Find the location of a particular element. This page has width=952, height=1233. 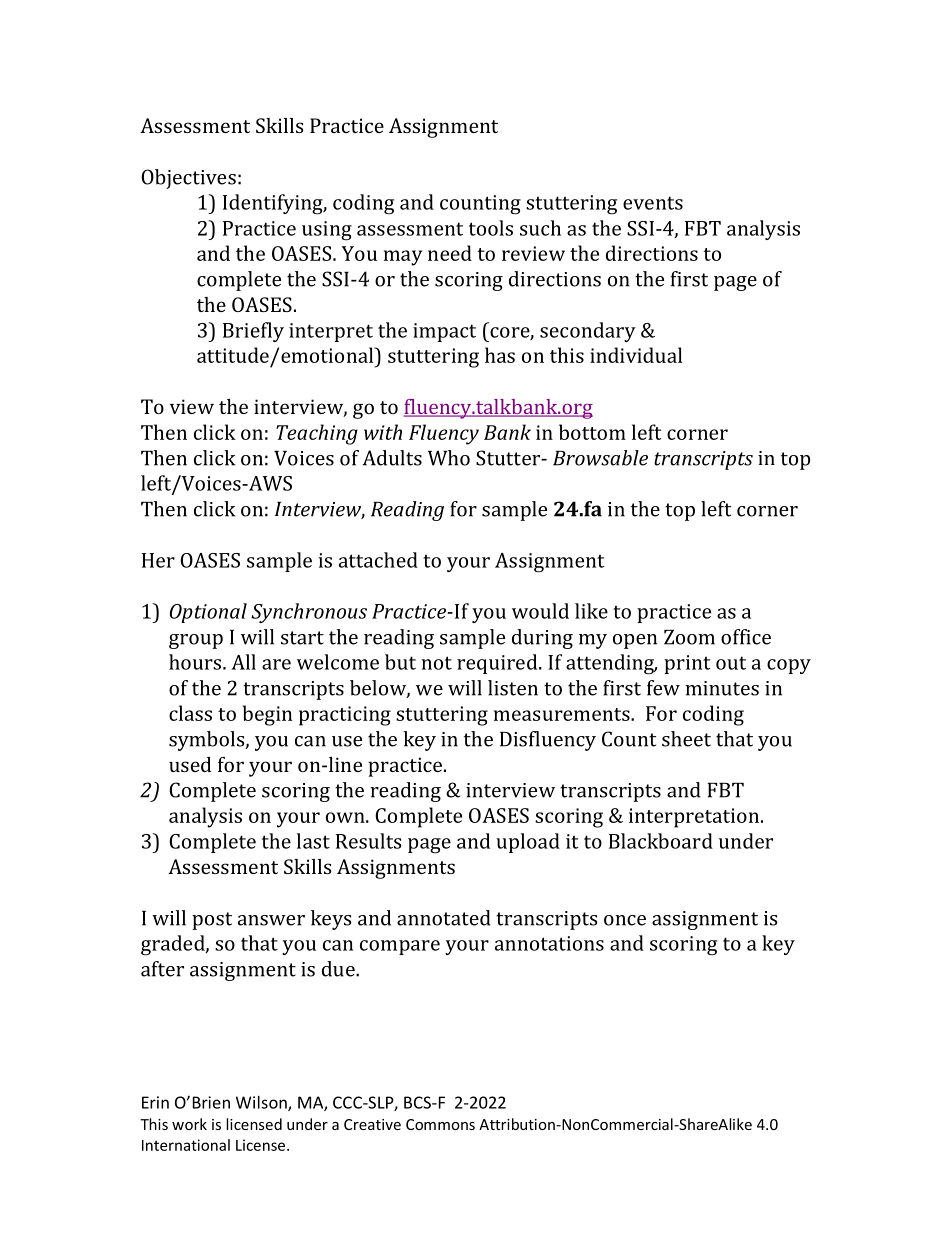

once is located at coordinates (625, 920).
